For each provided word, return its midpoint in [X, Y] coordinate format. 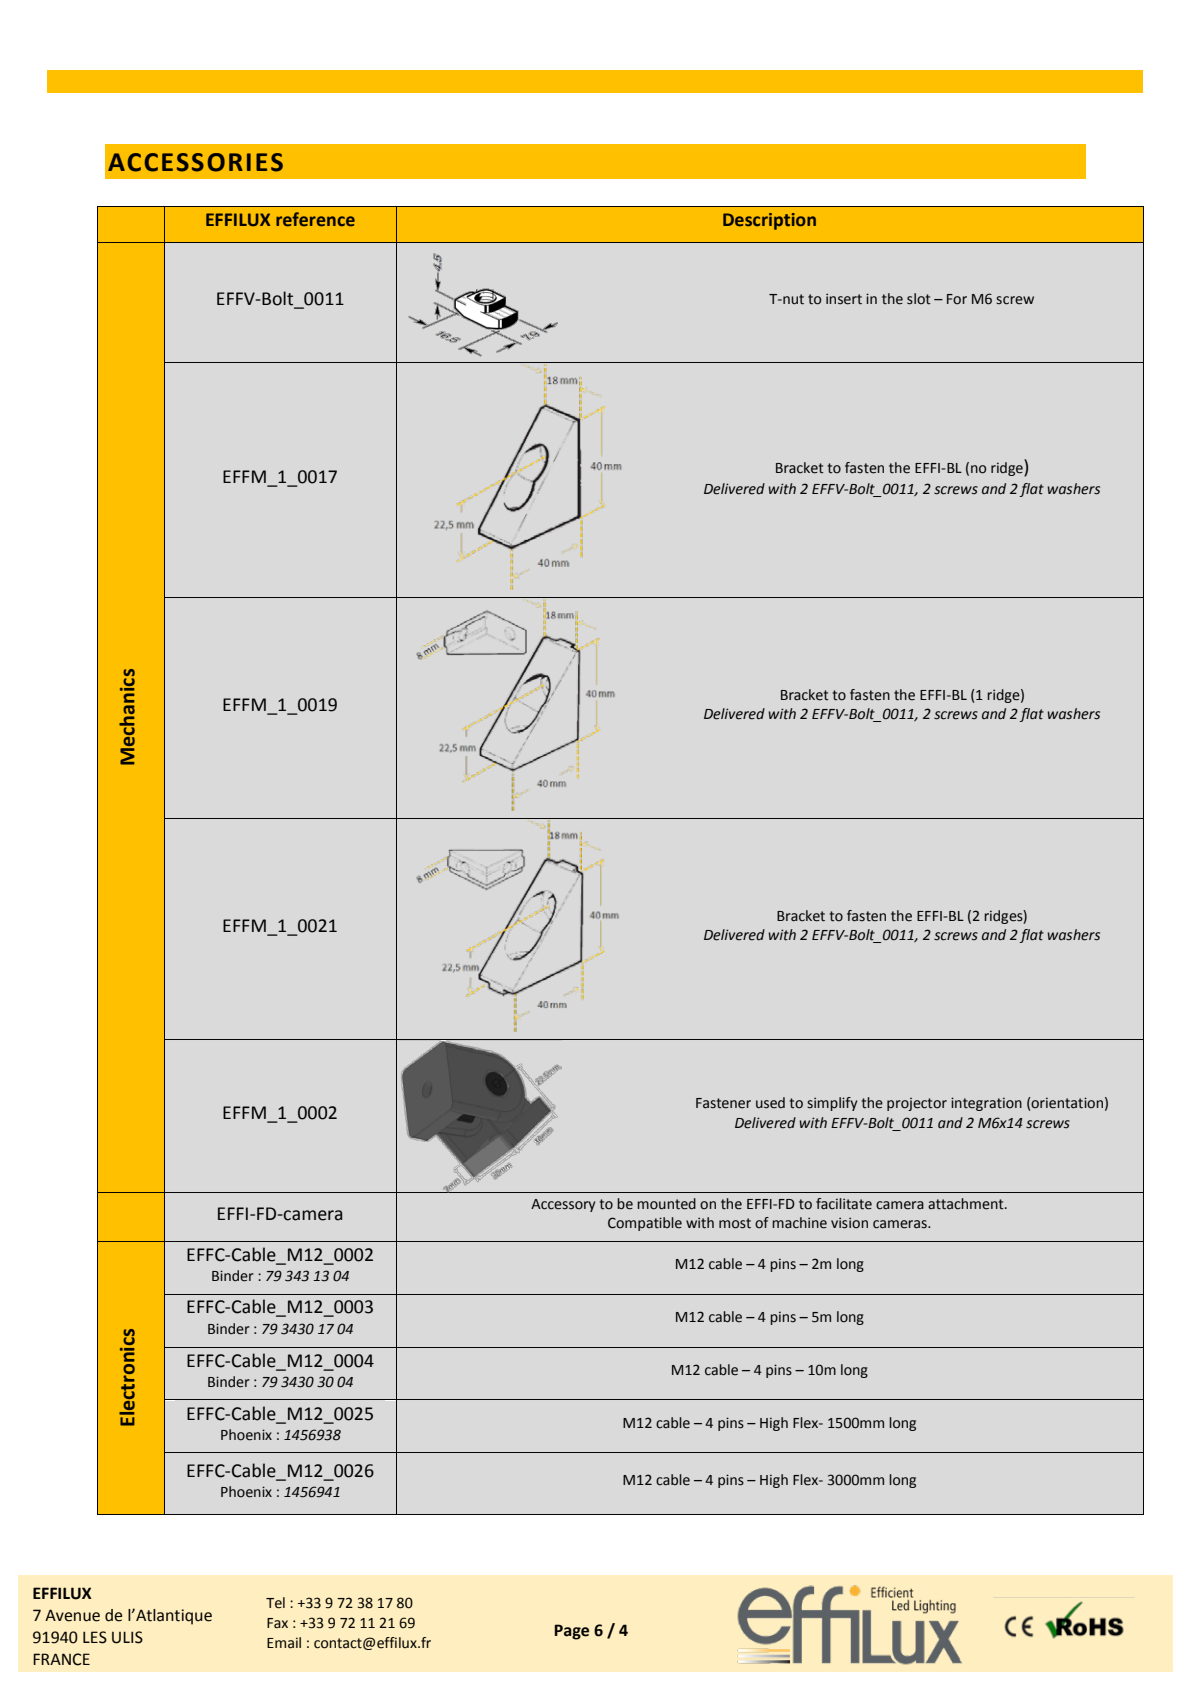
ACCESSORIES [195, 162]
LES [95, 1637]
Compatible [645, 1224]
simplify [832, 1104]
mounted [666, 1204]
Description [769, 221]
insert [844, 299]
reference [315, 219]
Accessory [563, 1205]
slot [919, 299]
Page [571, 1632]
